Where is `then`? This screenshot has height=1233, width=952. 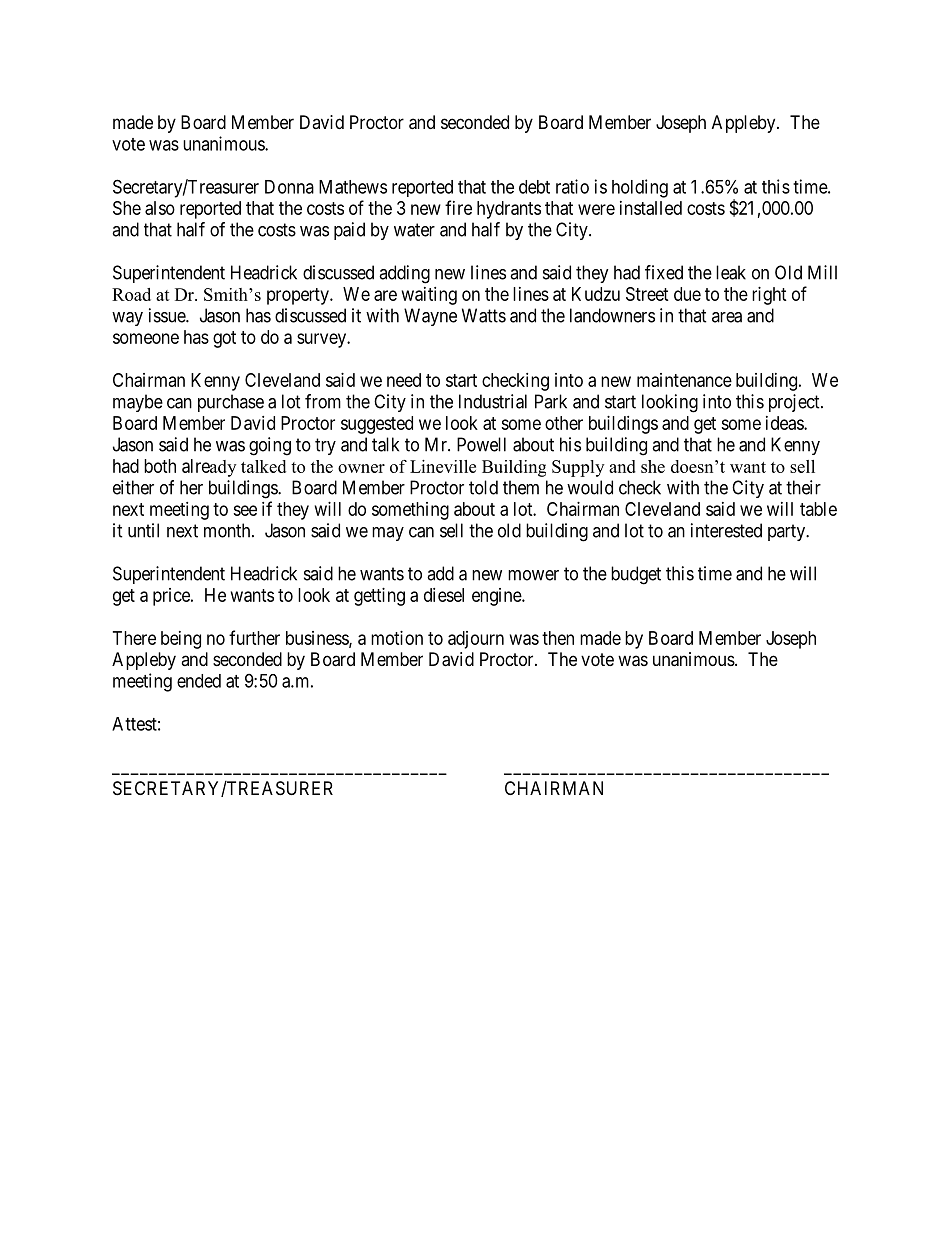 then is located at coordinates (558, 638).
